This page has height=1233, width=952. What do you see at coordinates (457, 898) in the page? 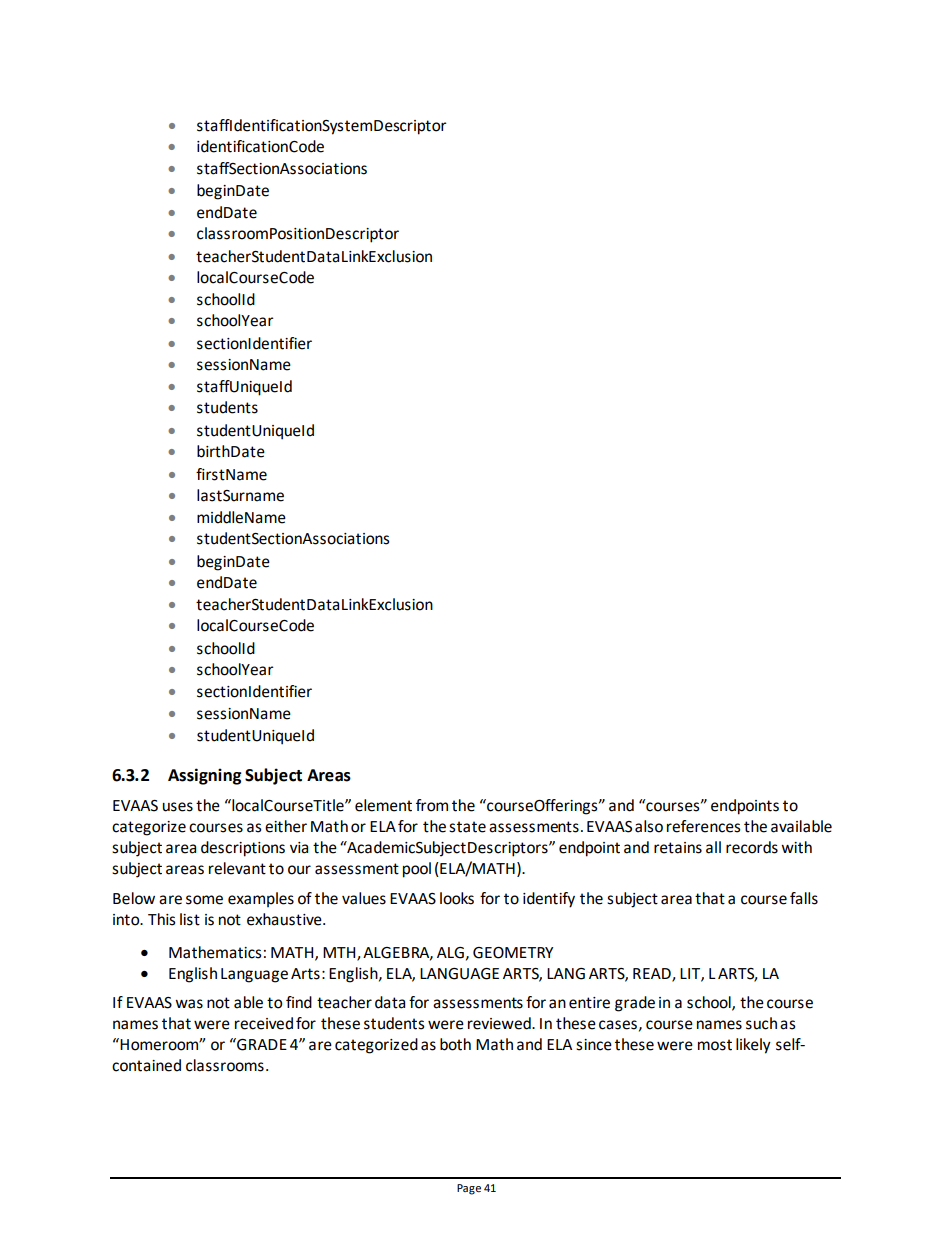
I see `looks` at bounding box center [457, 898].
